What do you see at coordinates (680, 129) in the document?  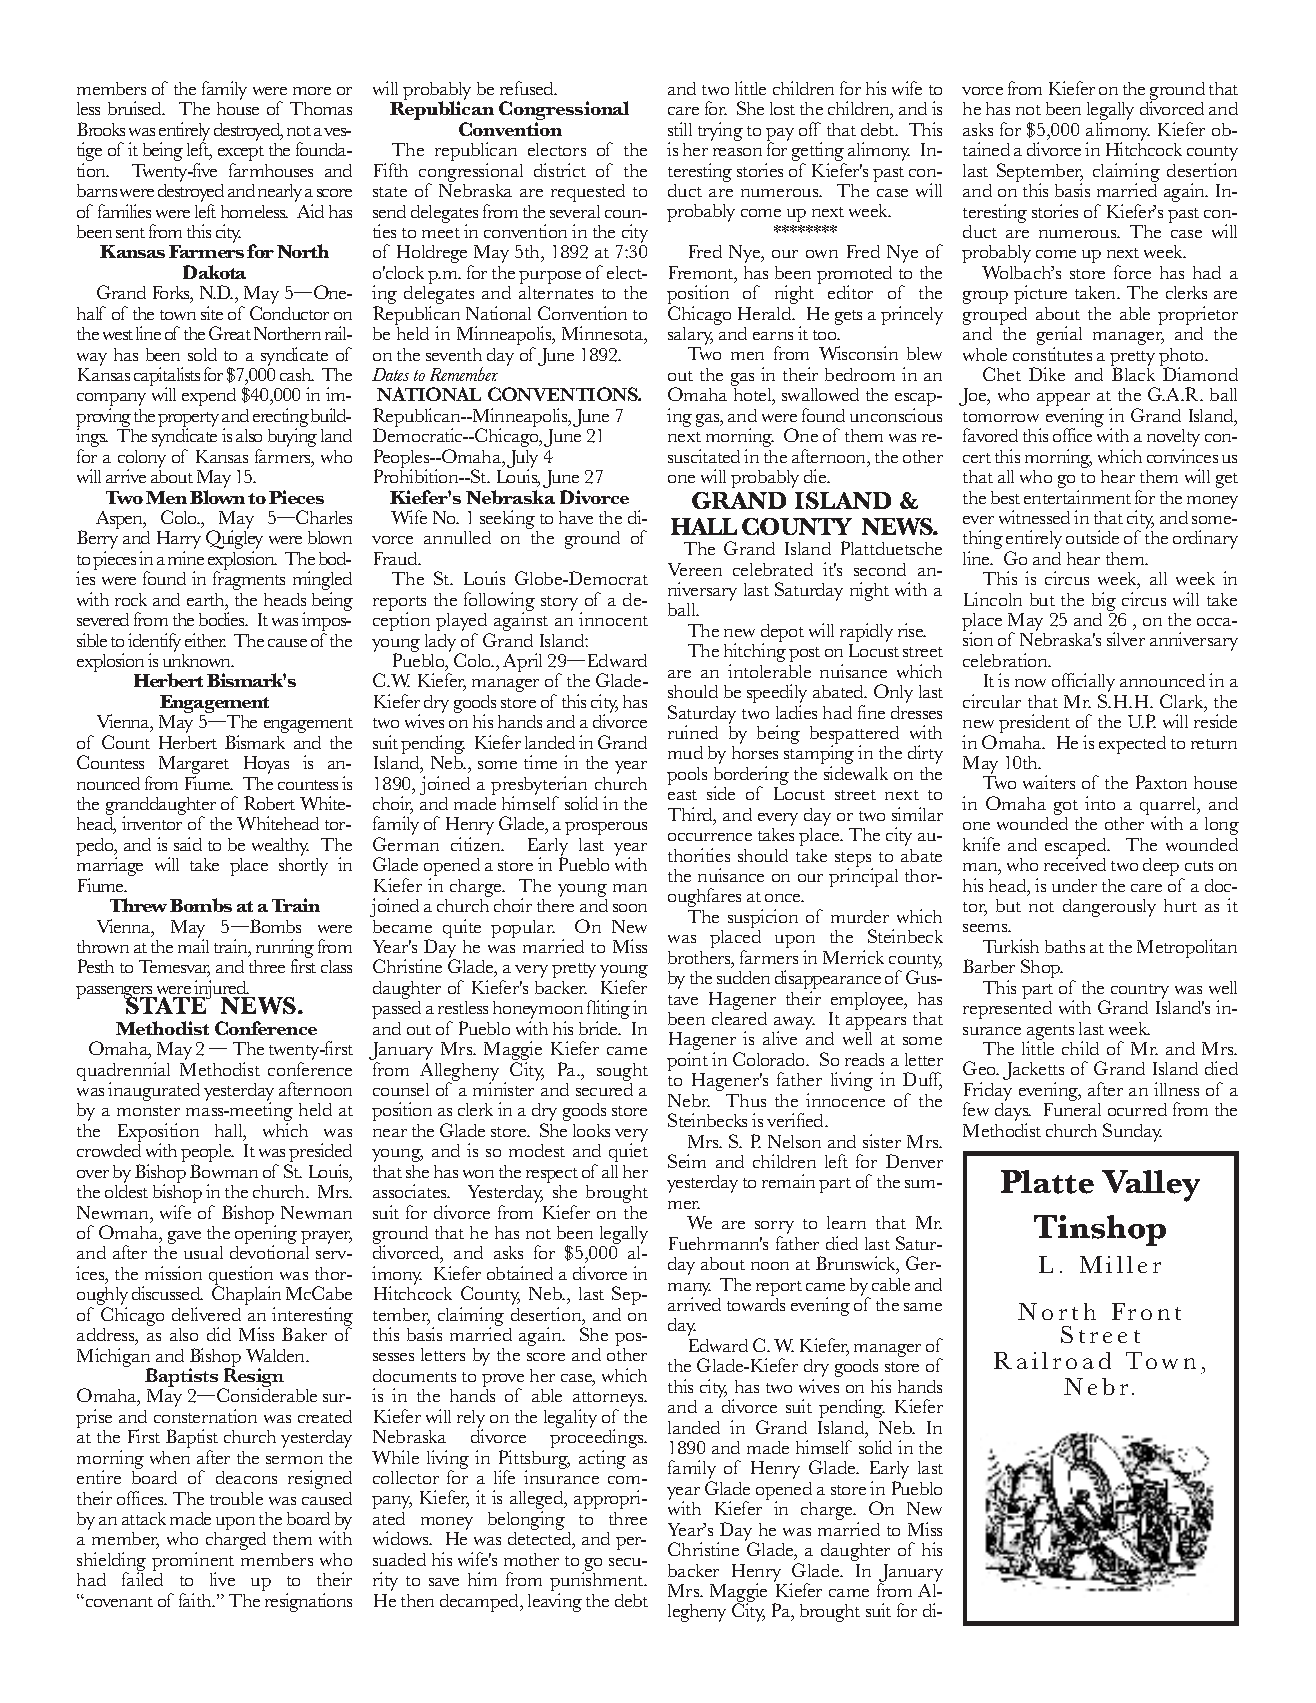 I see `still` at bounding box center [680, 129].
